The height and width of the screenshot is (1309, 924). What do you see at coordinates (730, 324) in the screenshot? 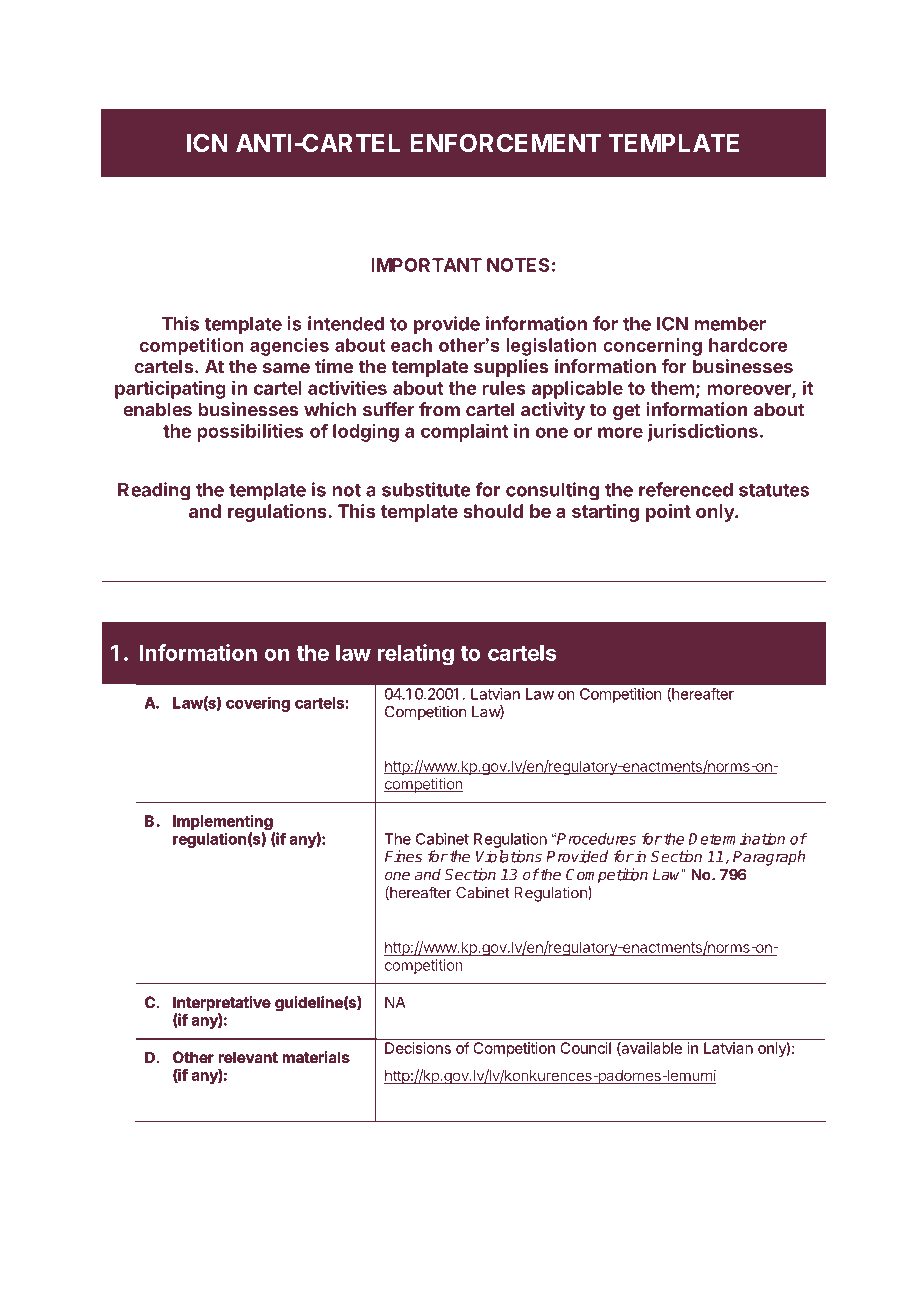
I see `member` at bounding box center [730, 324].
